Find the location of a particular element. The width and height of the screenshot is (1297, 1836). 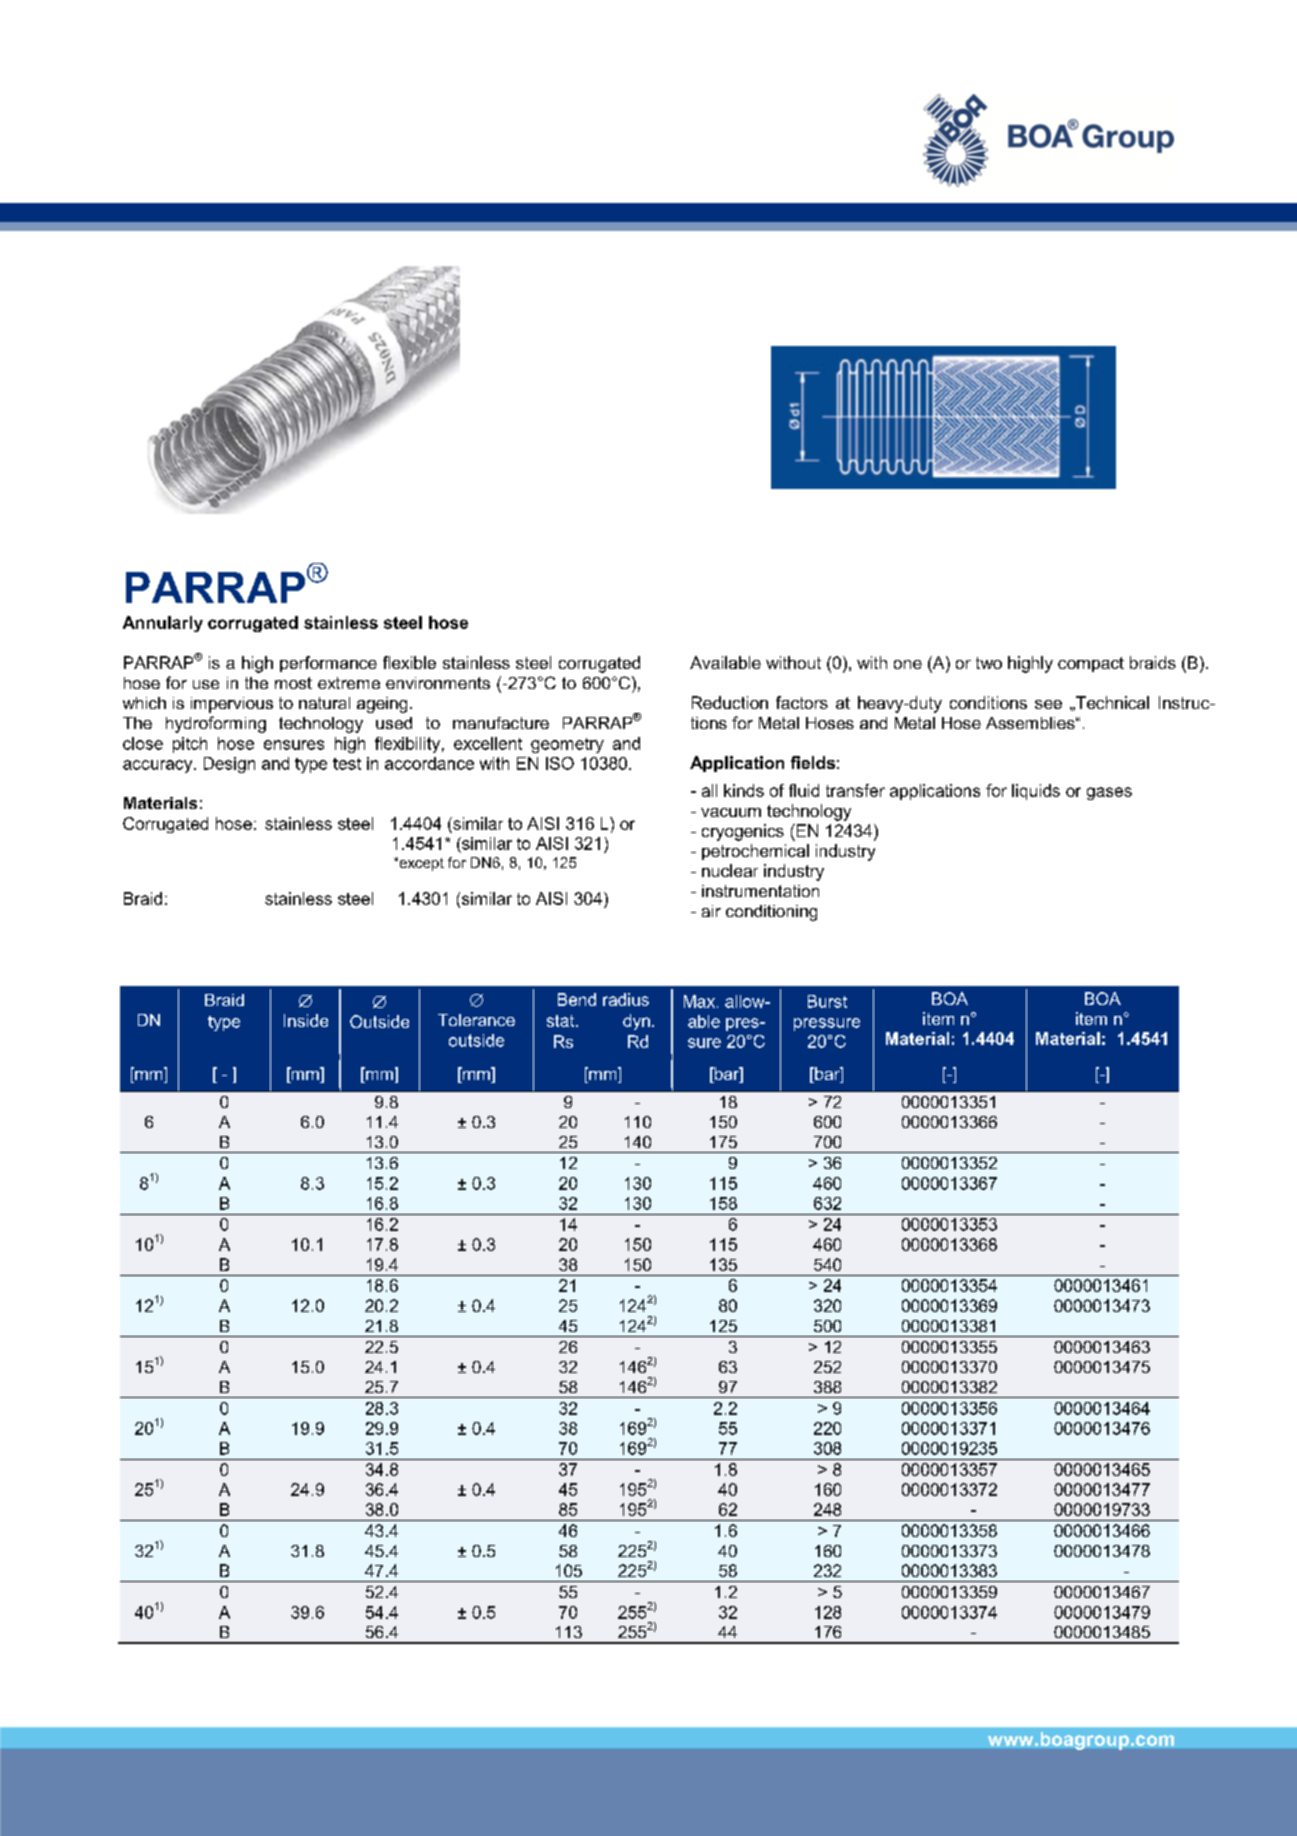

kinds is located at coordinates (744, 790).
